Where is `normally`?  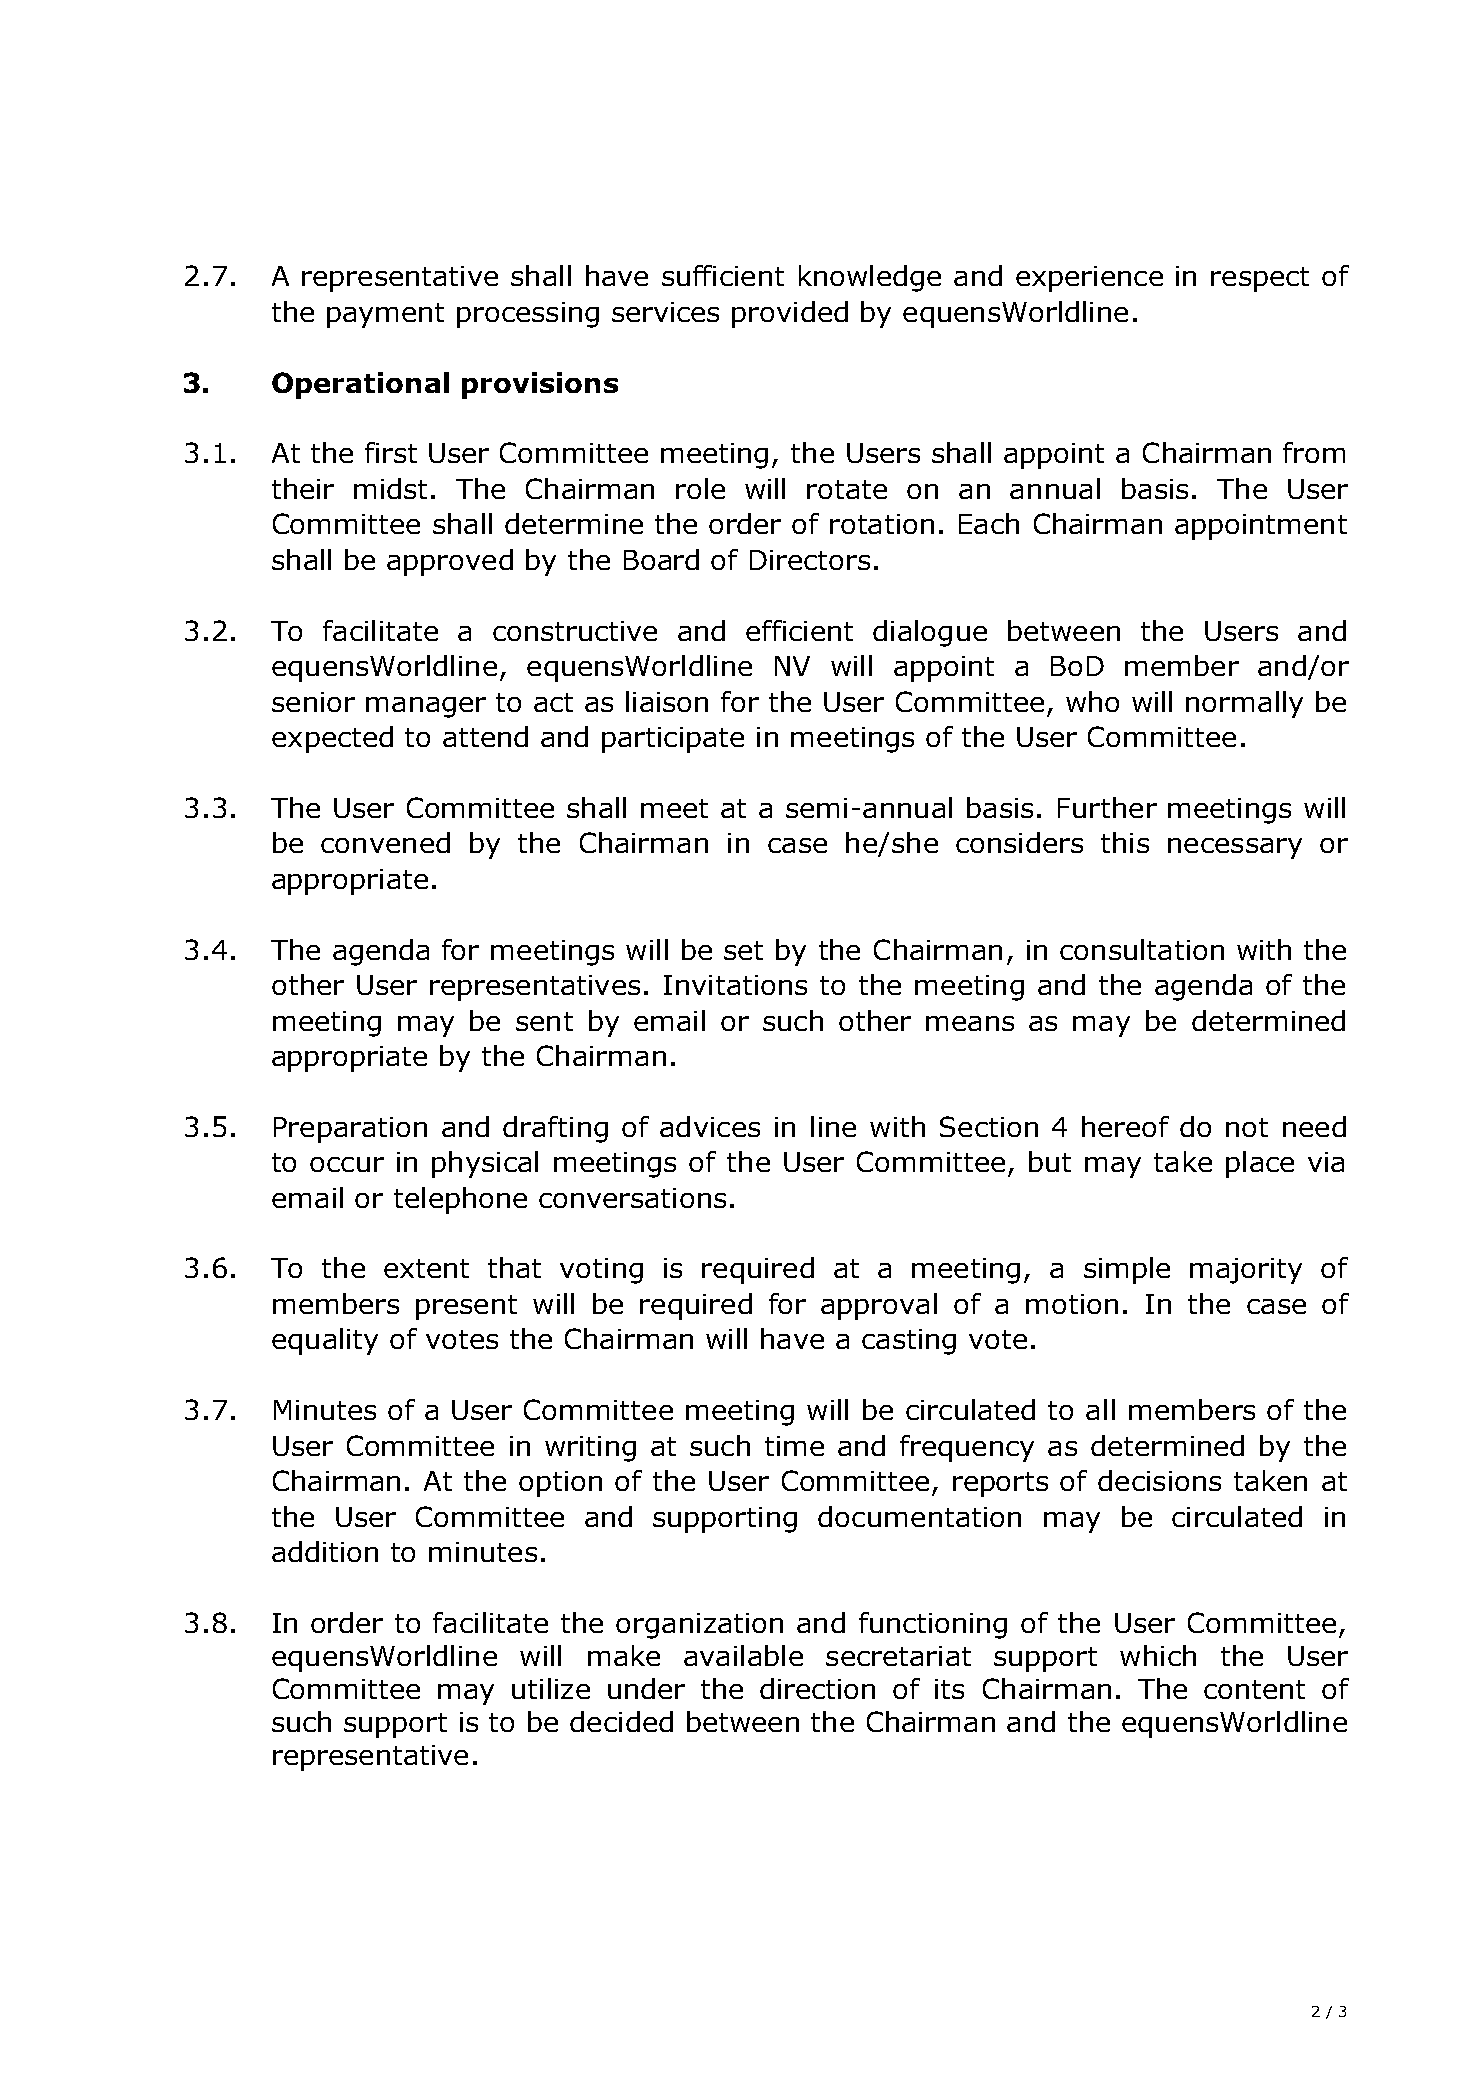 normally is located at coordinates (1244, 704).
